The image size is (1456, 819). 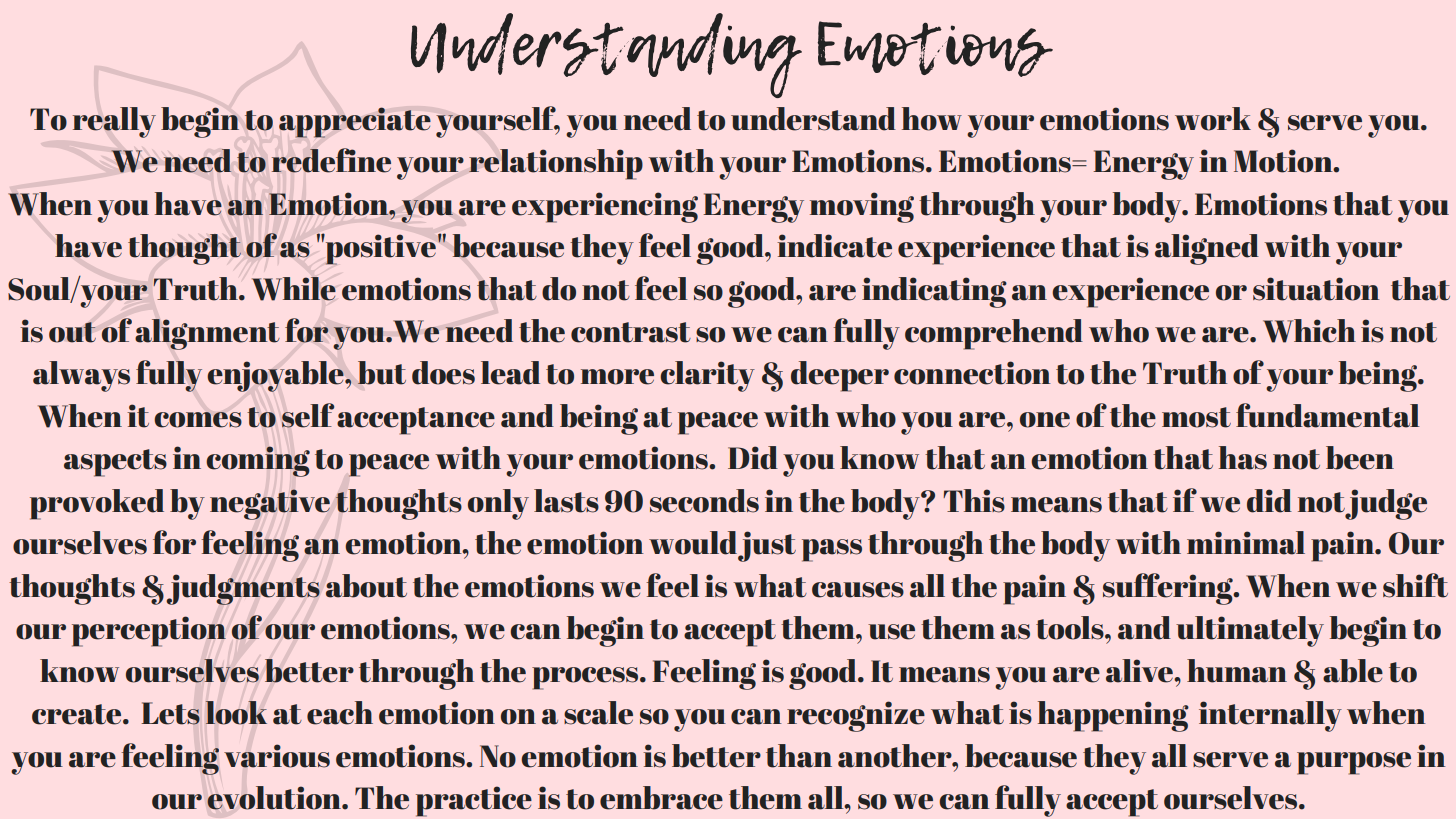 I want to click on Which, so click(x=1309, y=331).
